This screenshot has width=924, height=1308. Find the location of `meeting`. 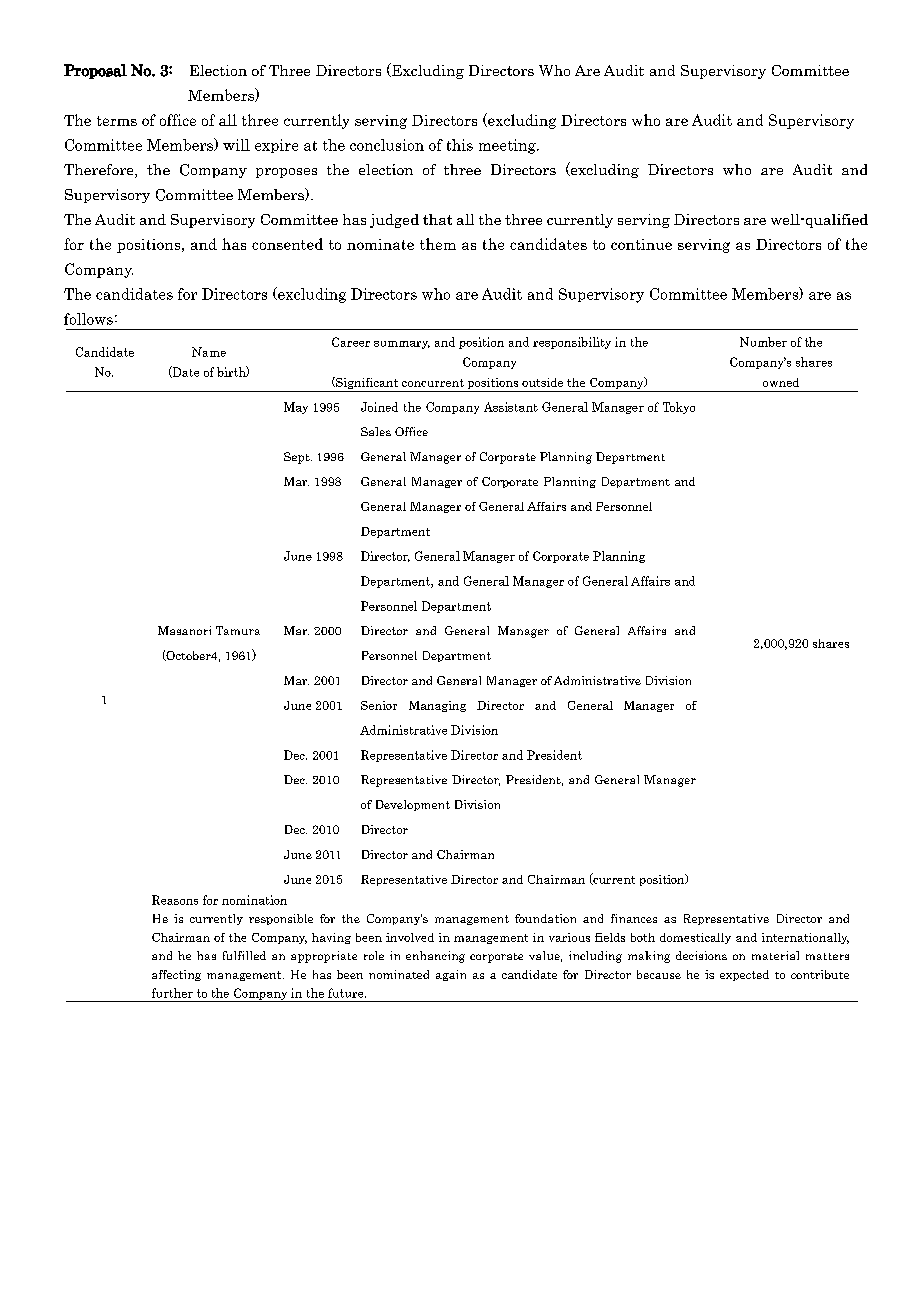

meeting is located at coordinates (508, 146).
